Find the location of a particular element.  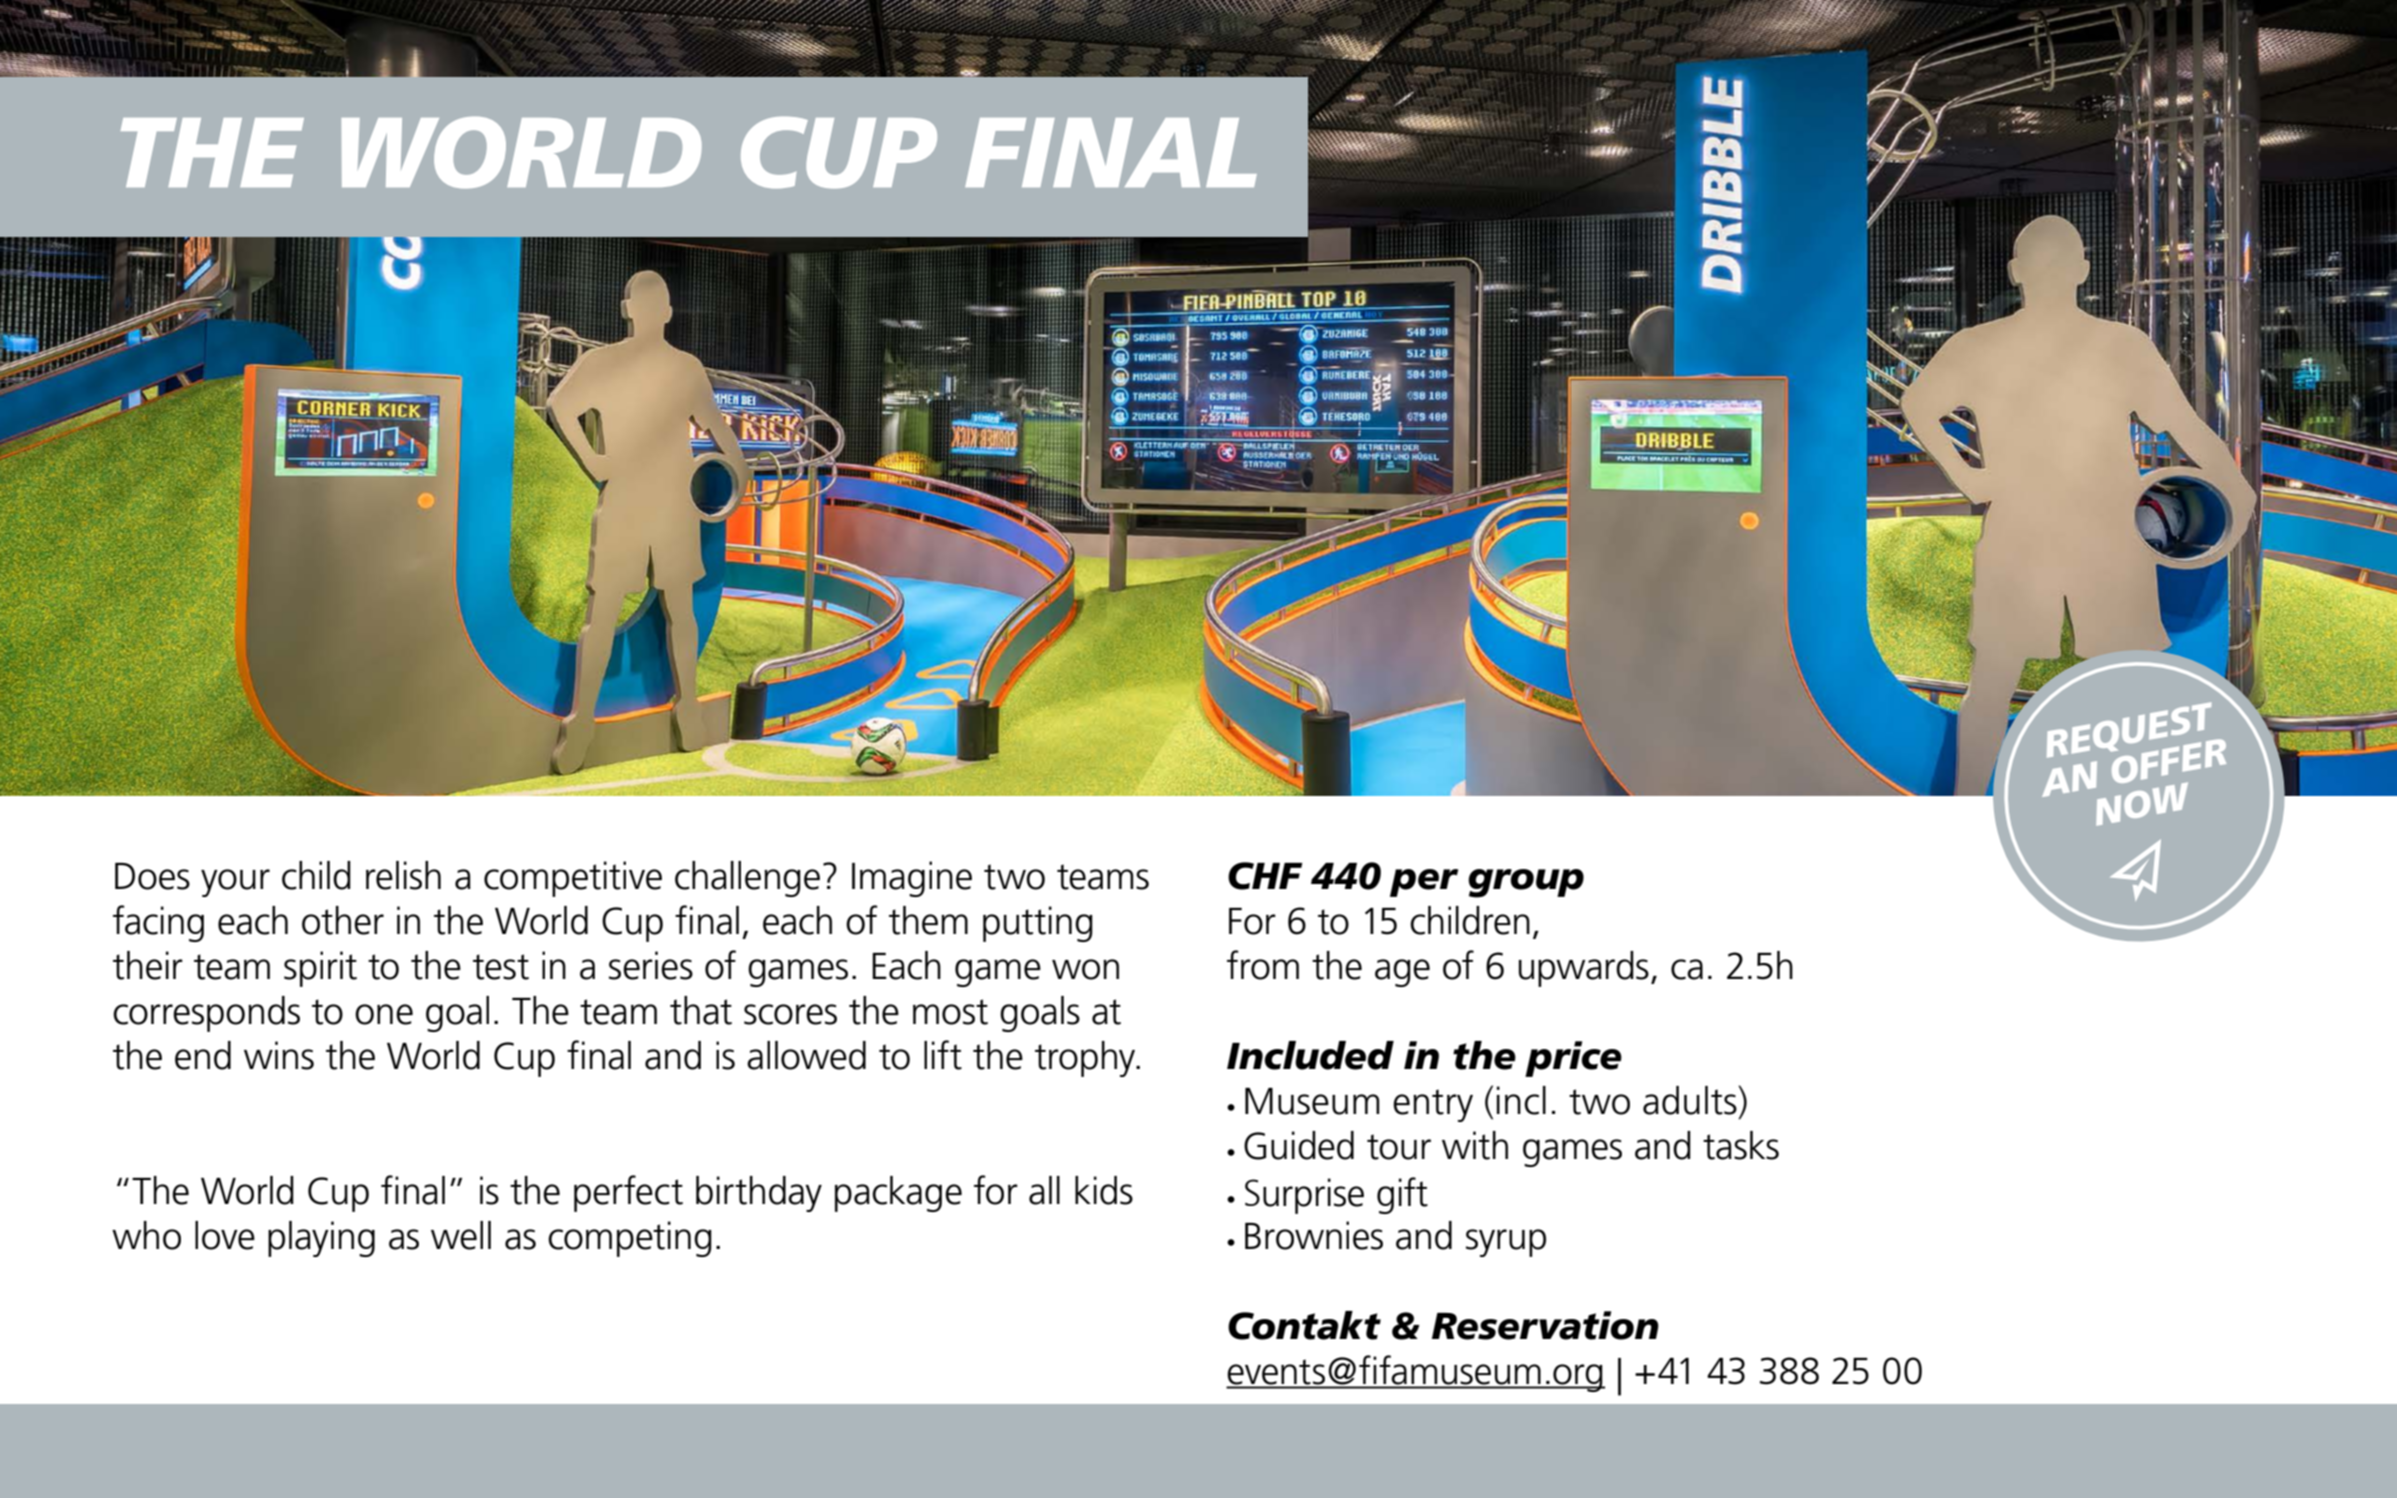

competing is located at coordinates (630, 1239).
